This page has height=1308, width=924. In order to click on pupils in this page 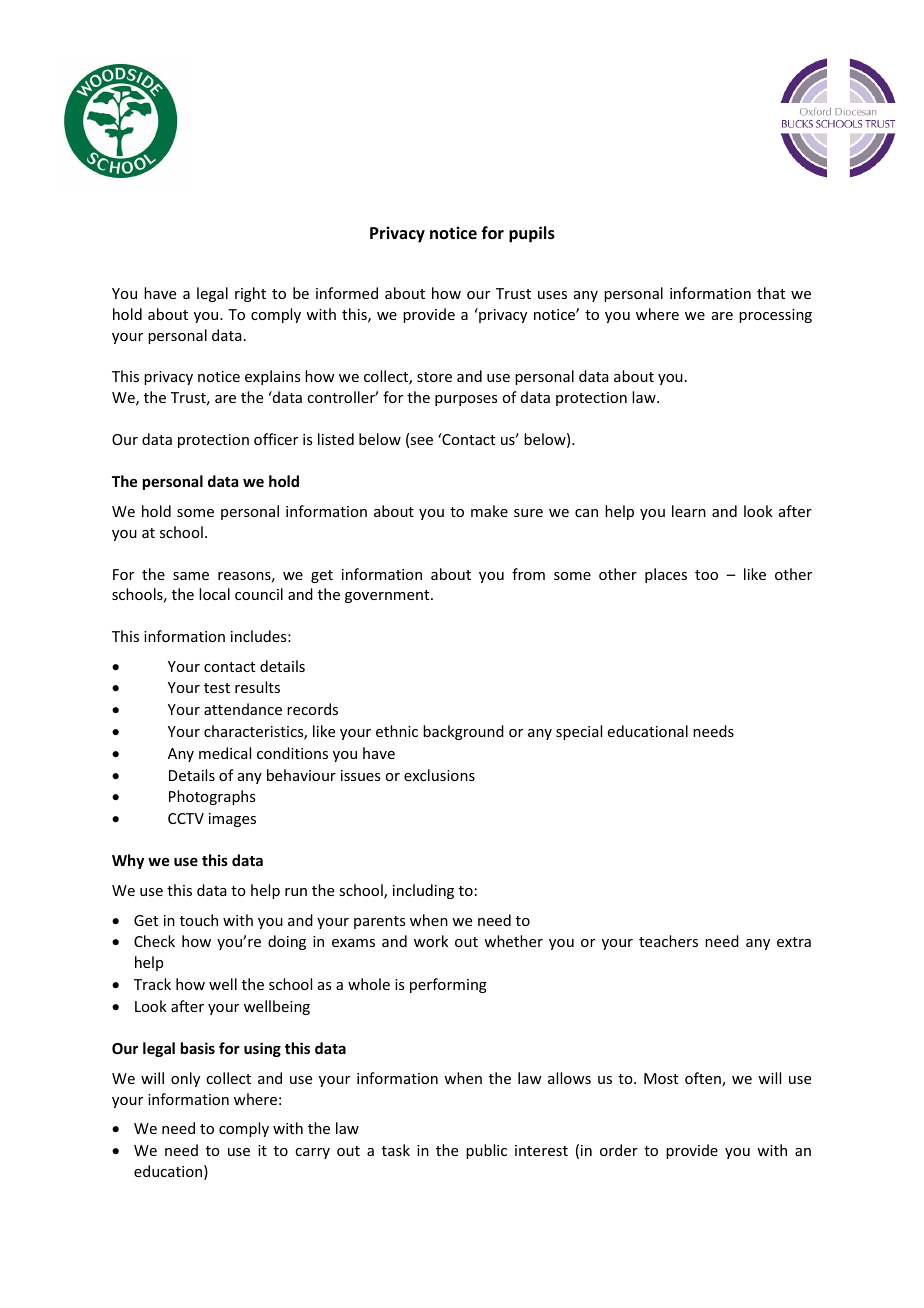, I will do `click(532, 234)`.
